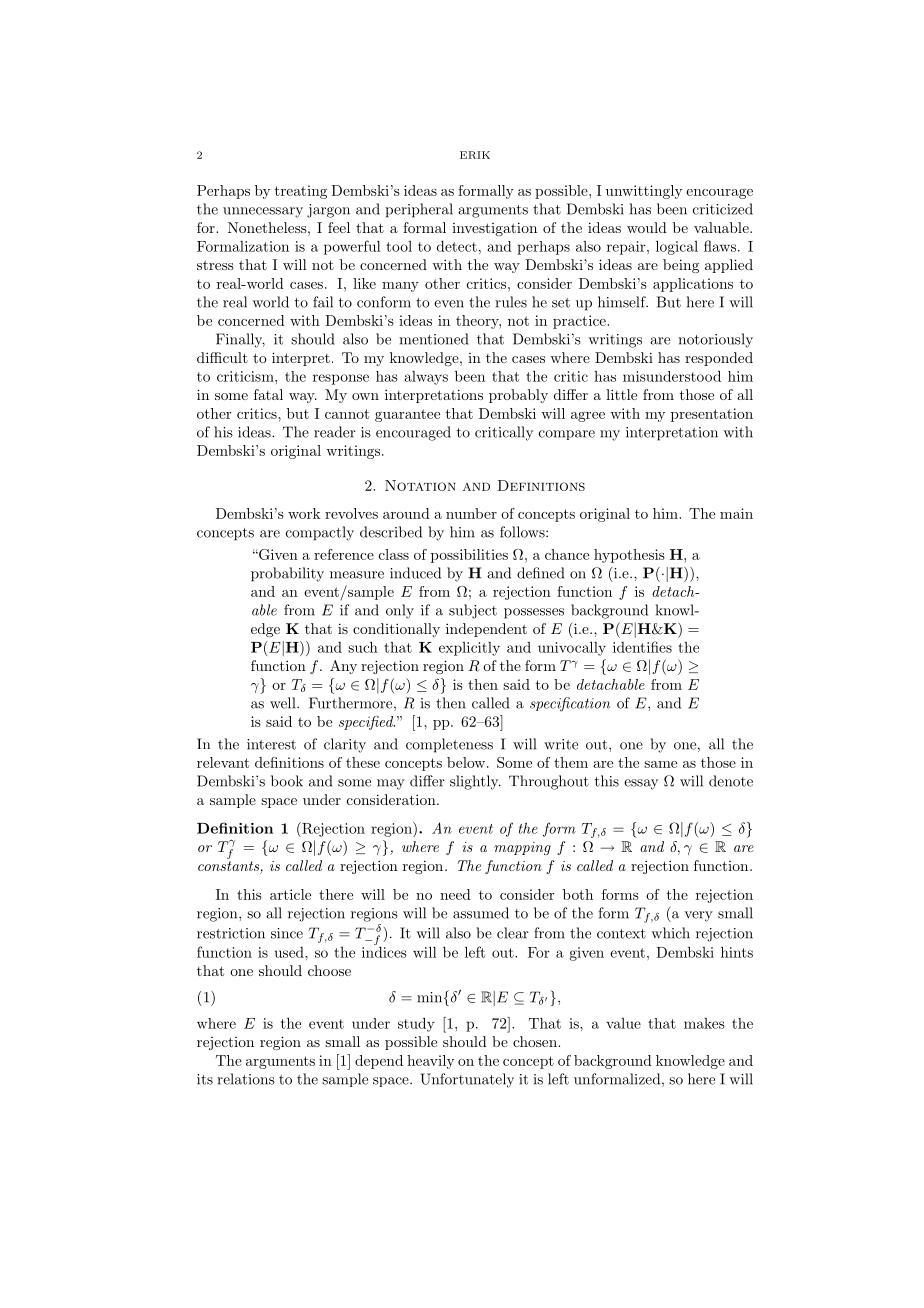  I want to click on treating, so click(301, 192).
